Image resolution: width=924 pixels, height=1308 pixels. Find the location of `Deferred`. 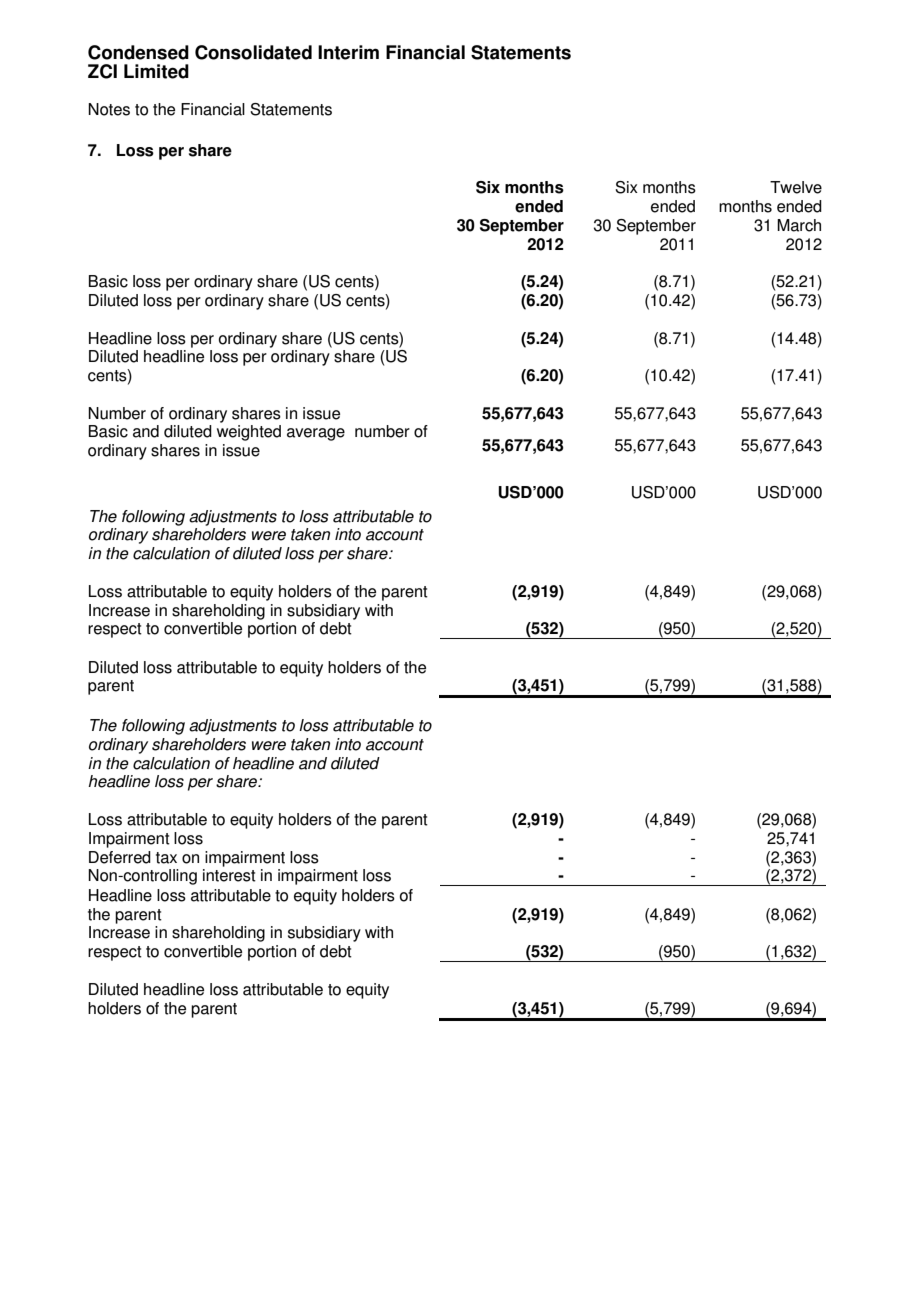

Deferred is located at coordinates (120, 857).
